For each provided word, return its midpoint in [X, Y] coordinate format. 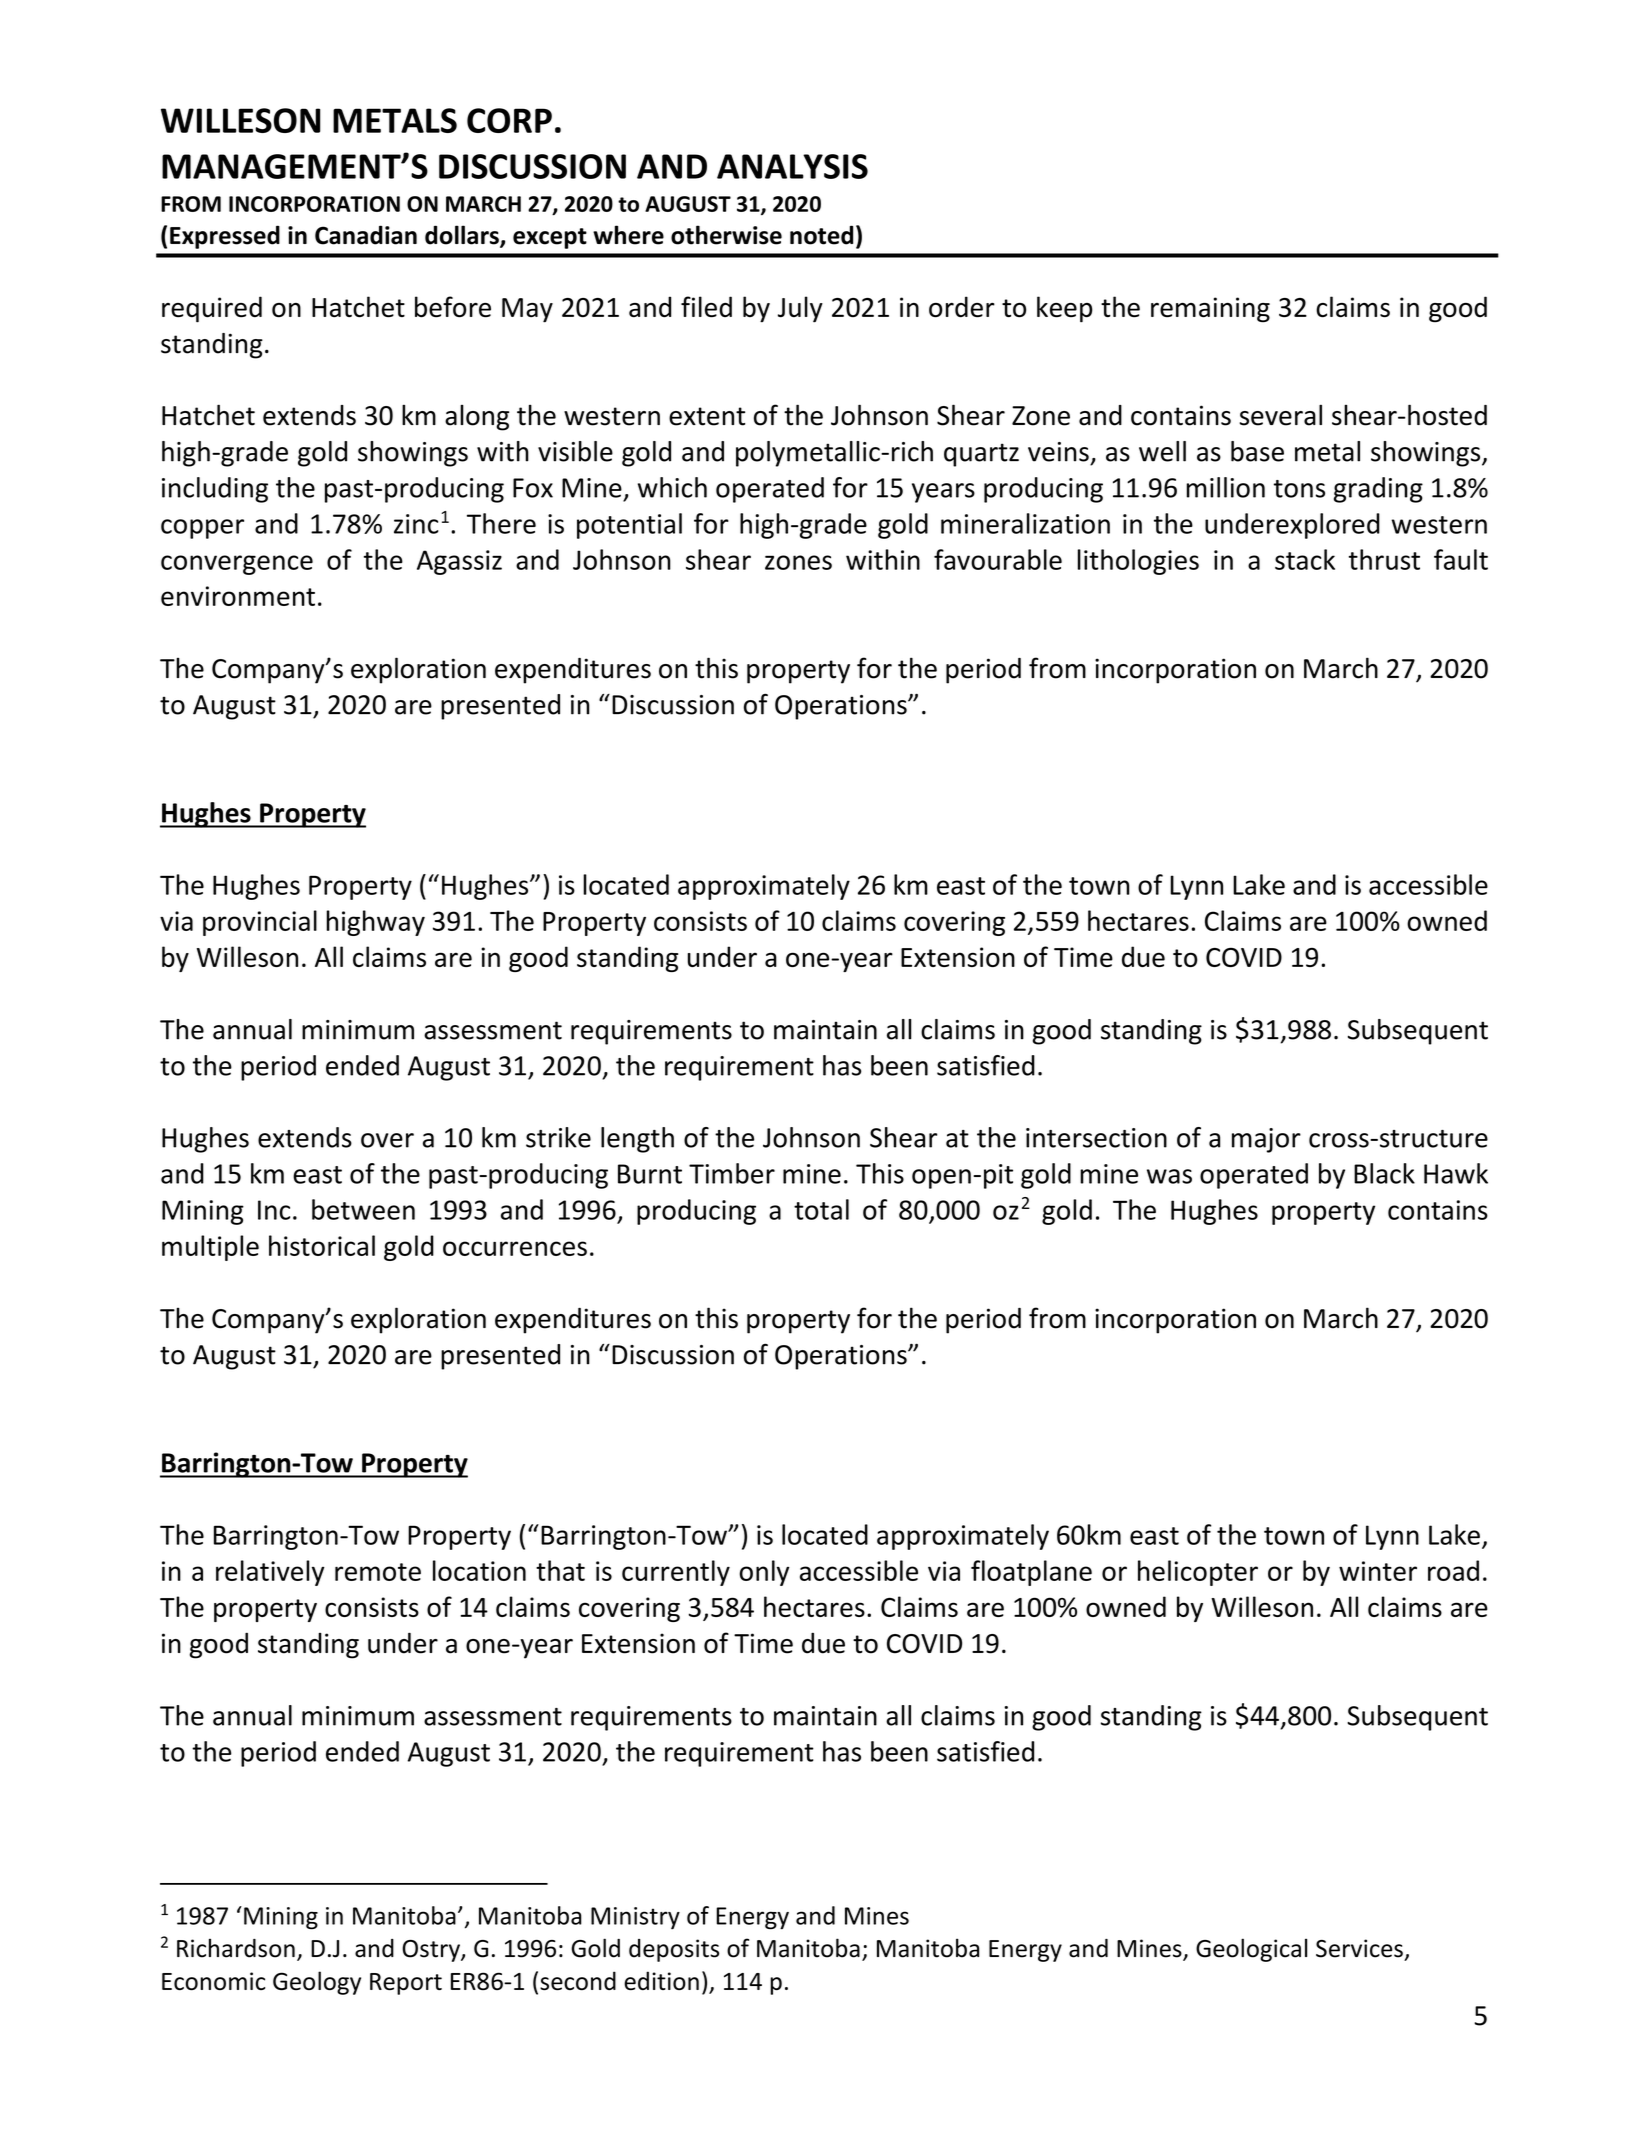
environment [238, 596]
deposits [674, 1950]
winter [1378, 1571]
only [764, 1573]
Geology [317, 1983]
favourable [998, 559]
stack [1305, 559]
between [363, 1209]
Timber [732, 1173]
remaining [1210, 310]
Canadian [366, 235]
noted [821, 235]
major [1266, 1140]
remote [378, 1572]
